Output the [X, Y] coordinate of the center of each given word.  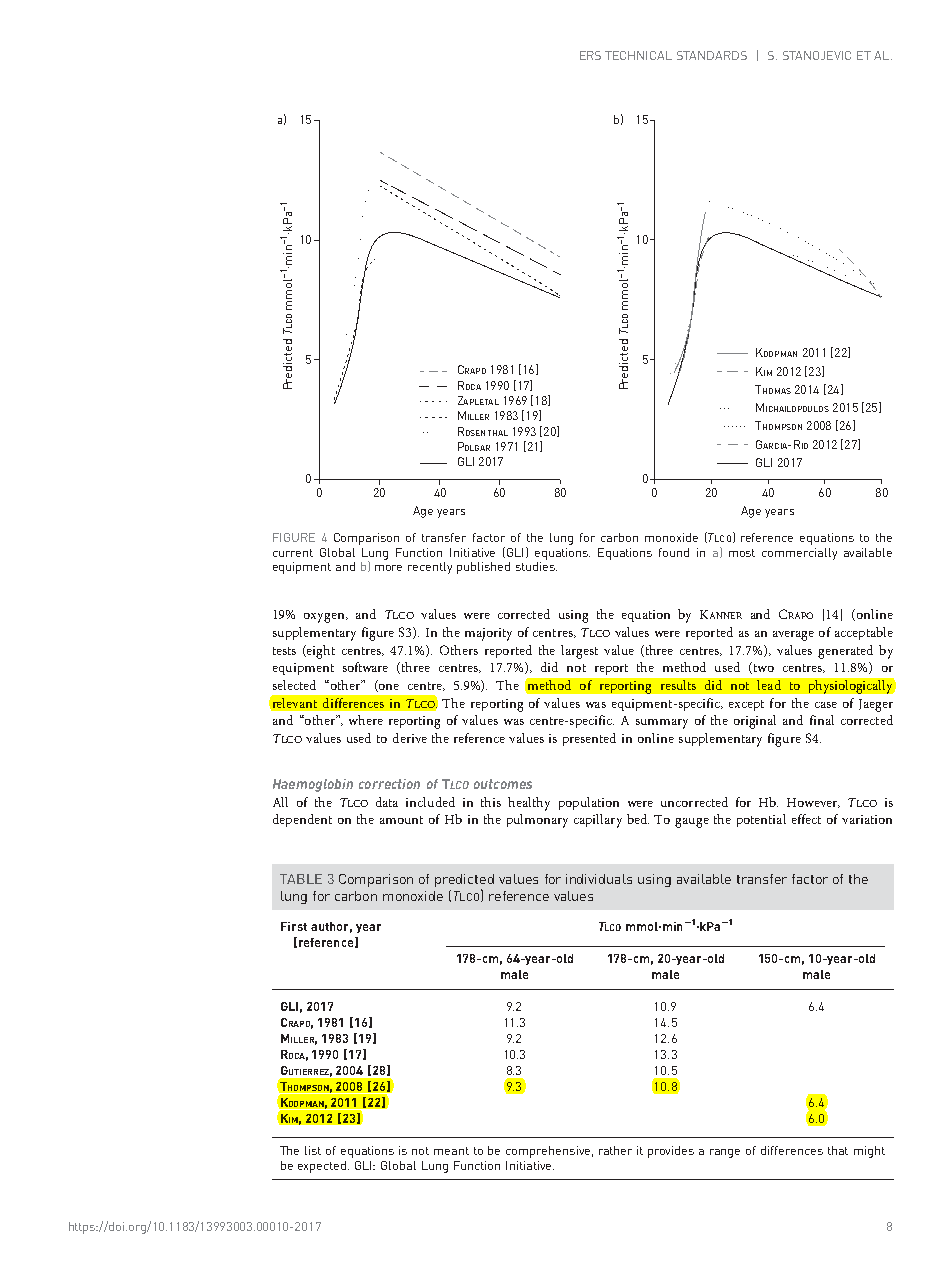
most [742, 553]
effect [806, 819]
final [822, 720]
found [674, 552]
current [293, 553]
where [366, 720]
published [483, 568]
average [793, 636]
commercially [799, 554]
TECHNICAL [638, 55]
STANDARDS [712, 55]
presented [589, 739]
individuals [599, 879]
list [313, 1150]
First [294, 926]
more [388, 568]
